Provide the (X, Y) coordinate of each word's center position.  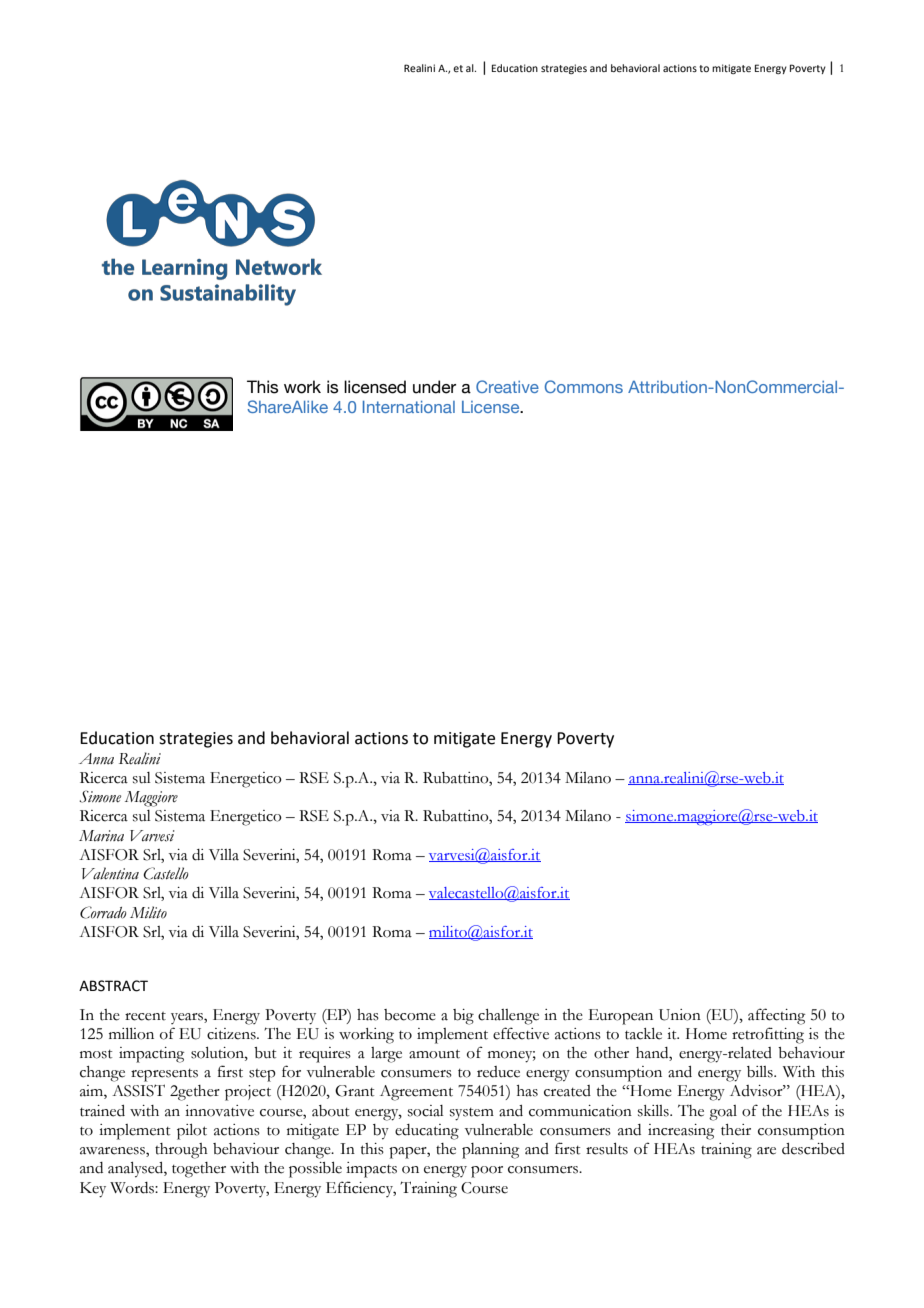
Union (680, 1015)
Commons (584, 386)
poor (487, 1172)
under (434, 387)
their (736, 1130)
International (409, 407)
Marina (101, 836)
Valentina (110, 873)
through (181, 1151)
